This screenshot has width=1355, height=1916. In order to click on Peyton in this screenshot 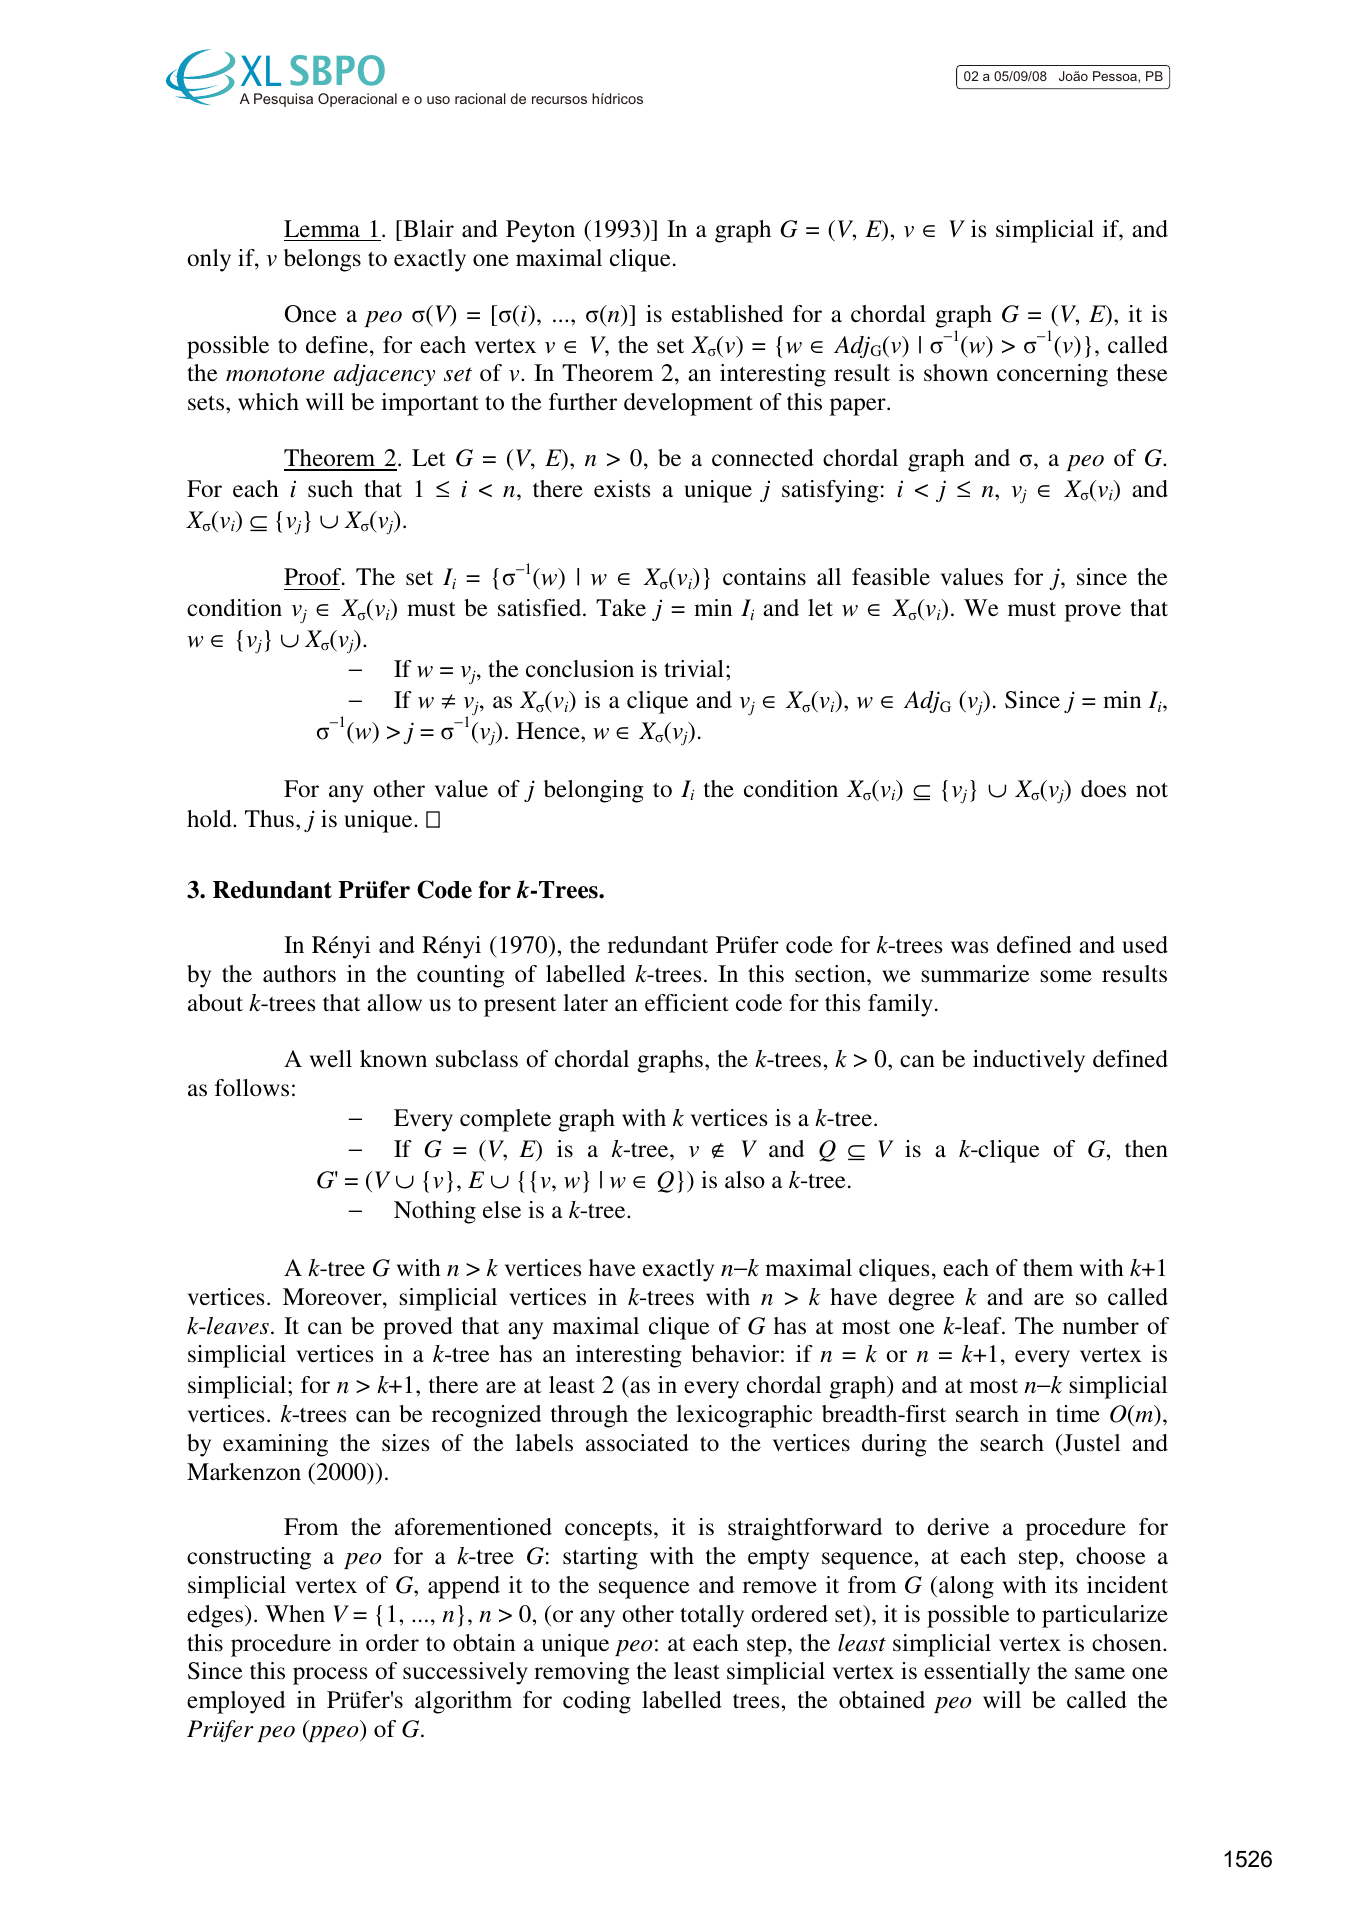, I will do `click(540, 231)`.
